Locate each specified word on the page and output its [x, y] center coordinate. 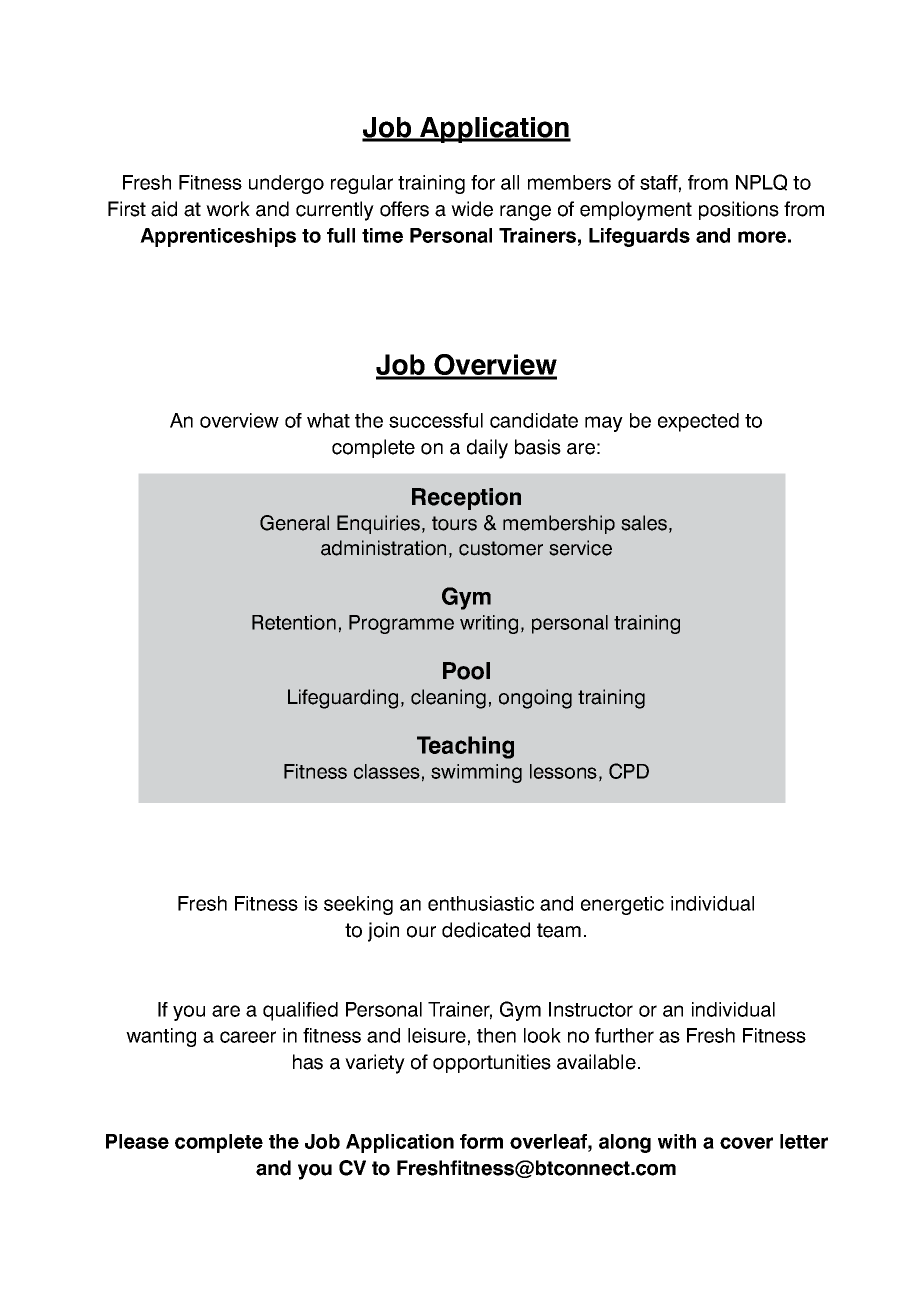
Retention [294, 622]
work [228, 209]
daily [487, 449]
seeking [358, 905]
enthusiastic [481, 903]
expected [698, 422]
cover [746, 1143]
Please [137, 1141]
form [481, 1141]
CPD [629, 771]
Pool [466, 671]
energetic [622, 905]
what [328, 420]
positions [739, 210]
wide [472, 209]
